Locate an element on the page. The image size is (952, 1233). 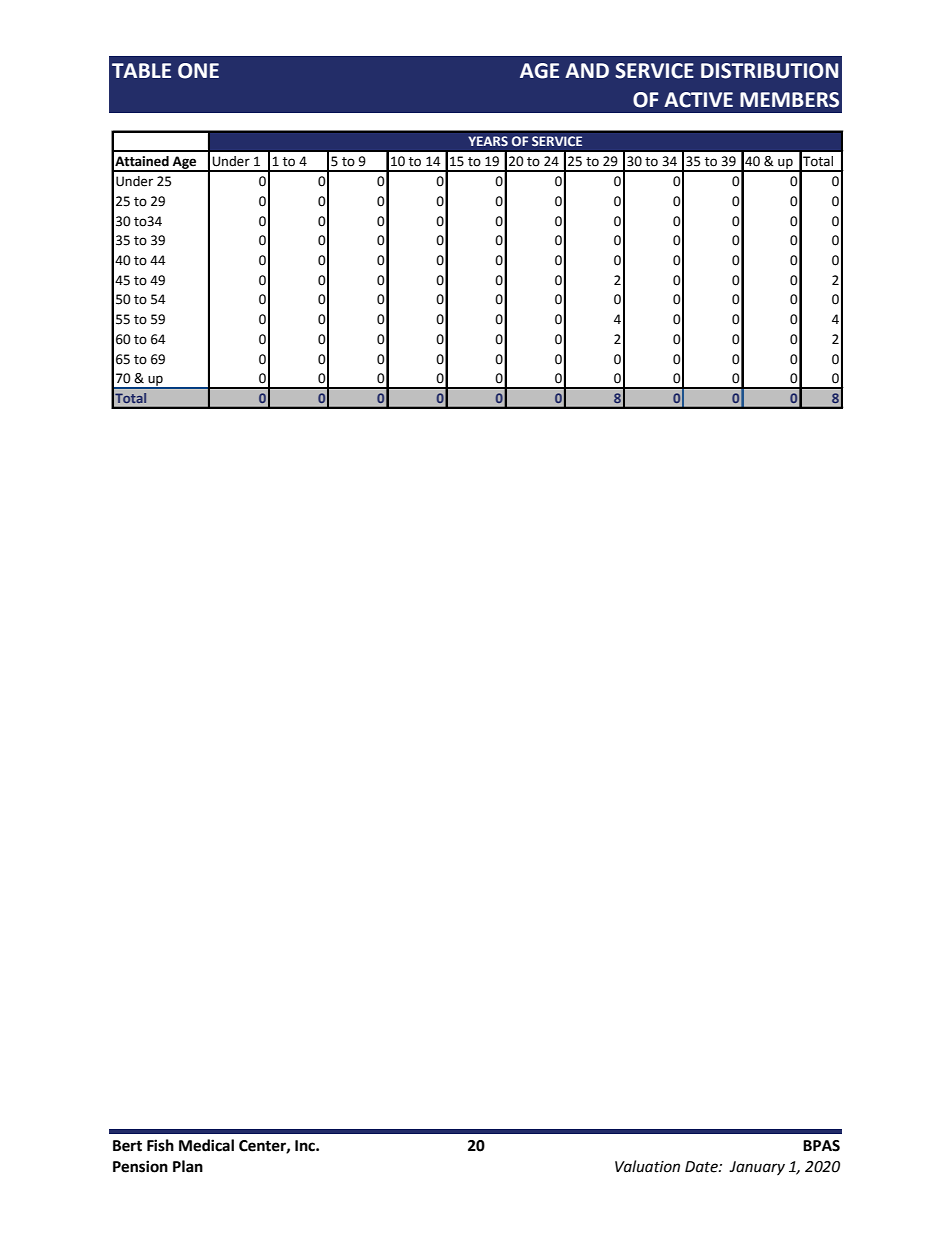
Date is located at coordinates (702, 1167).
